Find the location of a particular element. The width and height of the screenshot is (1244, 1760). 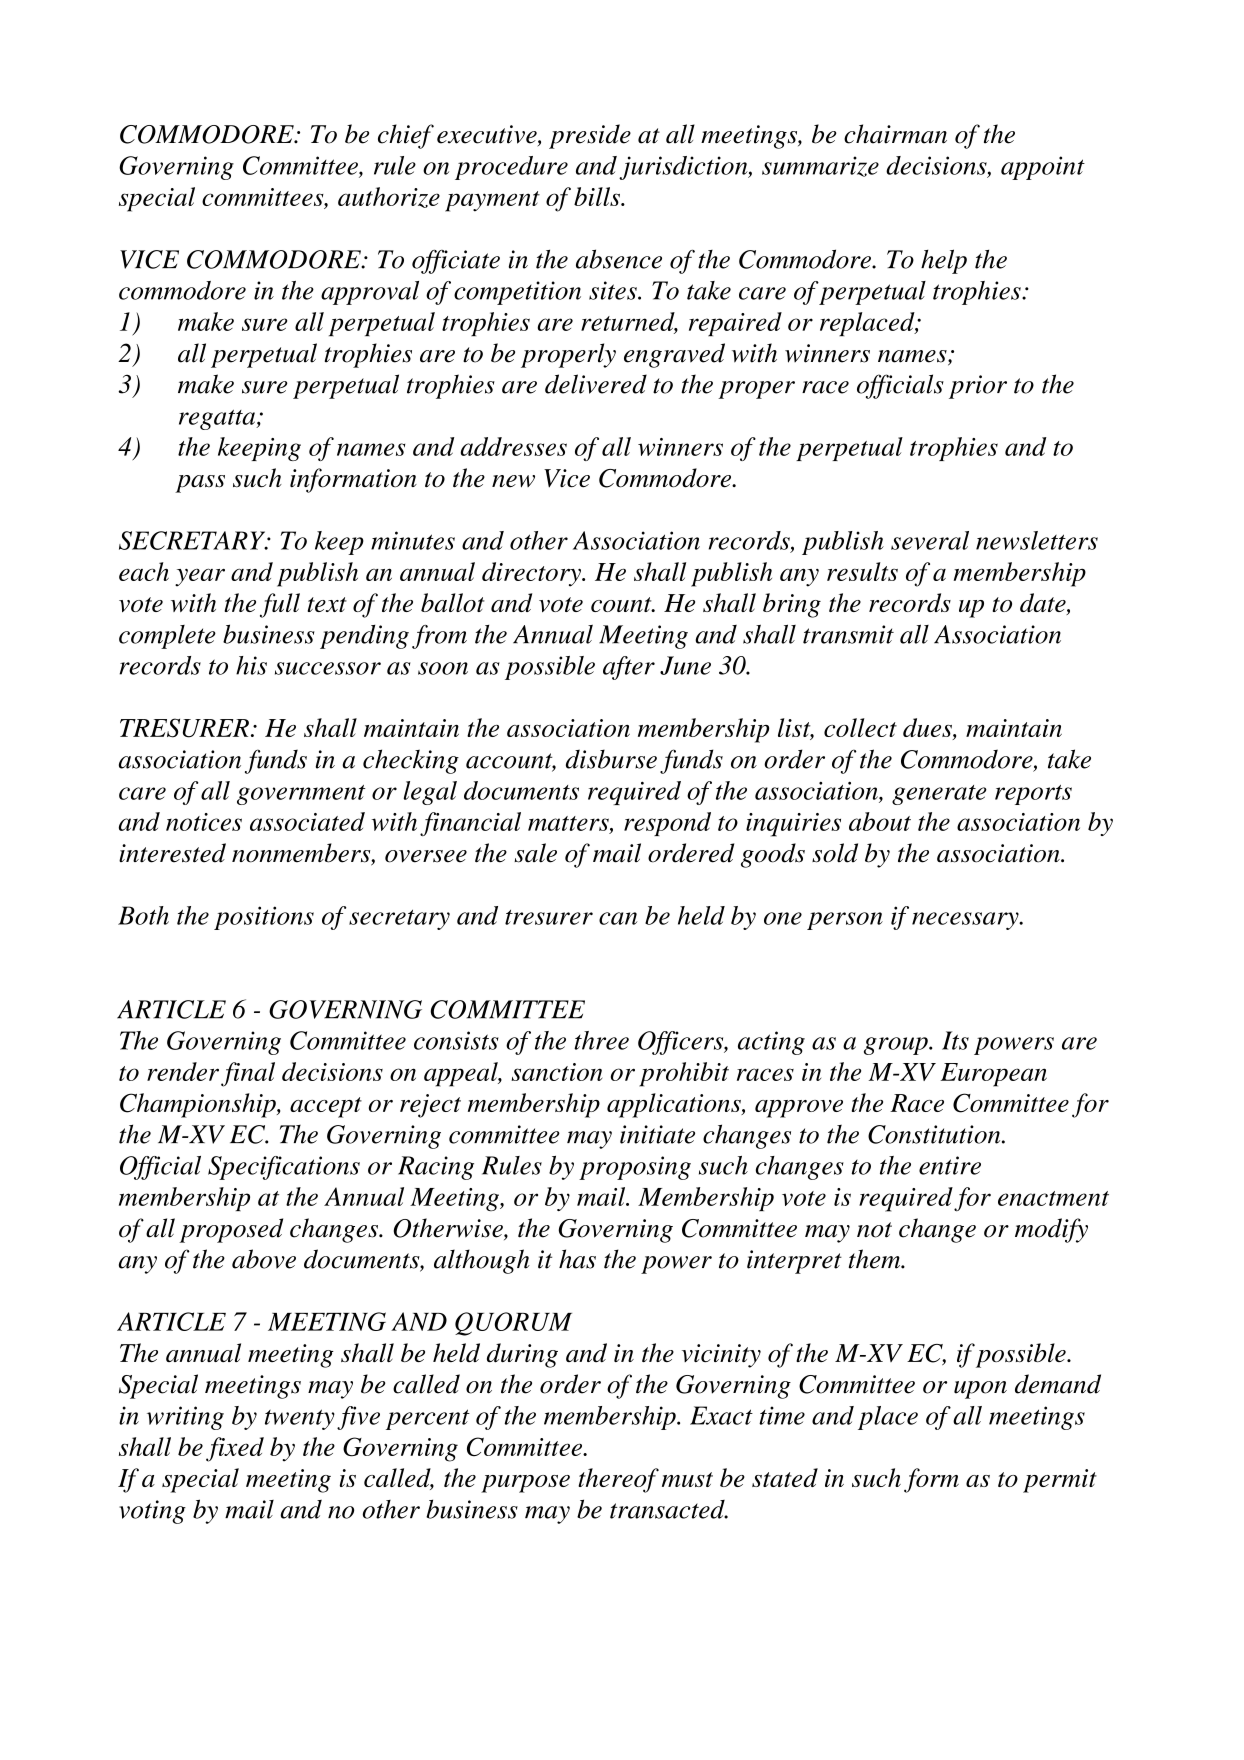

thereof is located at coordinates (618, 1480).
